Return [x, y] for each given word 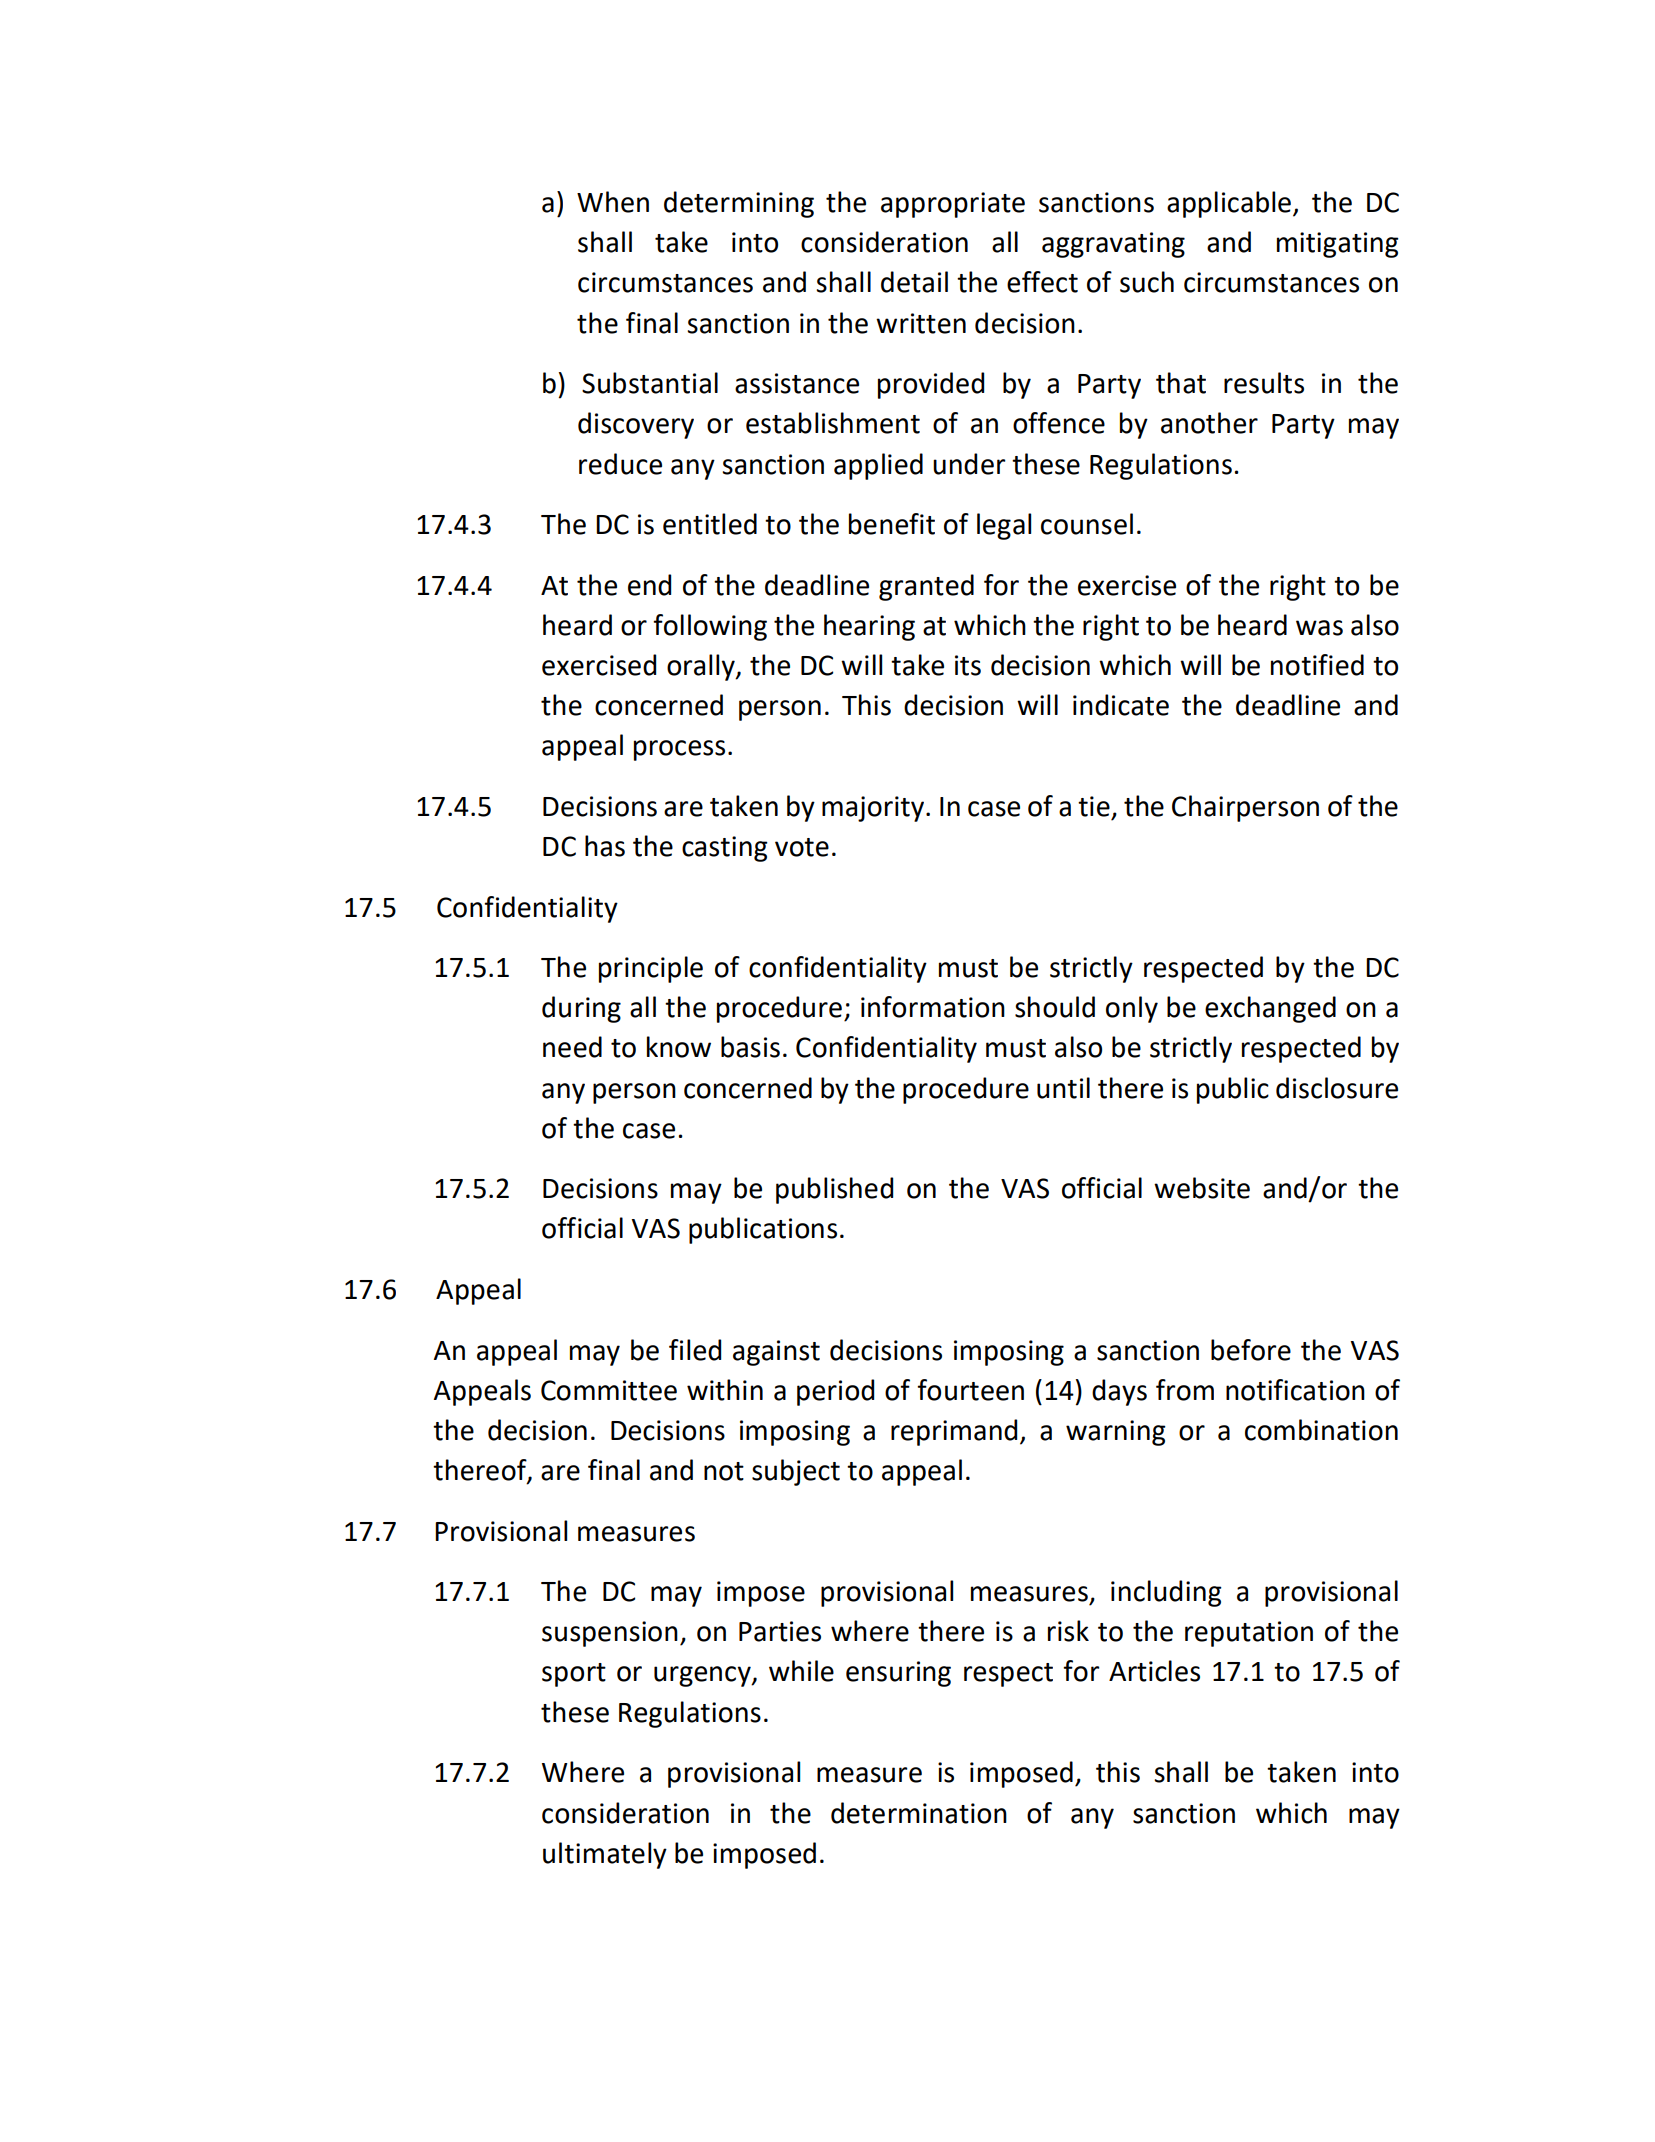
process [679, 750]
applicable [1229, 204]
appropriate [953, 205]
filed [695, 1350]
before [1251, 1350]
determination [919, 1813]
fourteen [970, 1390]
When [613, 202]
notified [1317, 665]
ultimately [605, 1855]
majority [874, 809]
